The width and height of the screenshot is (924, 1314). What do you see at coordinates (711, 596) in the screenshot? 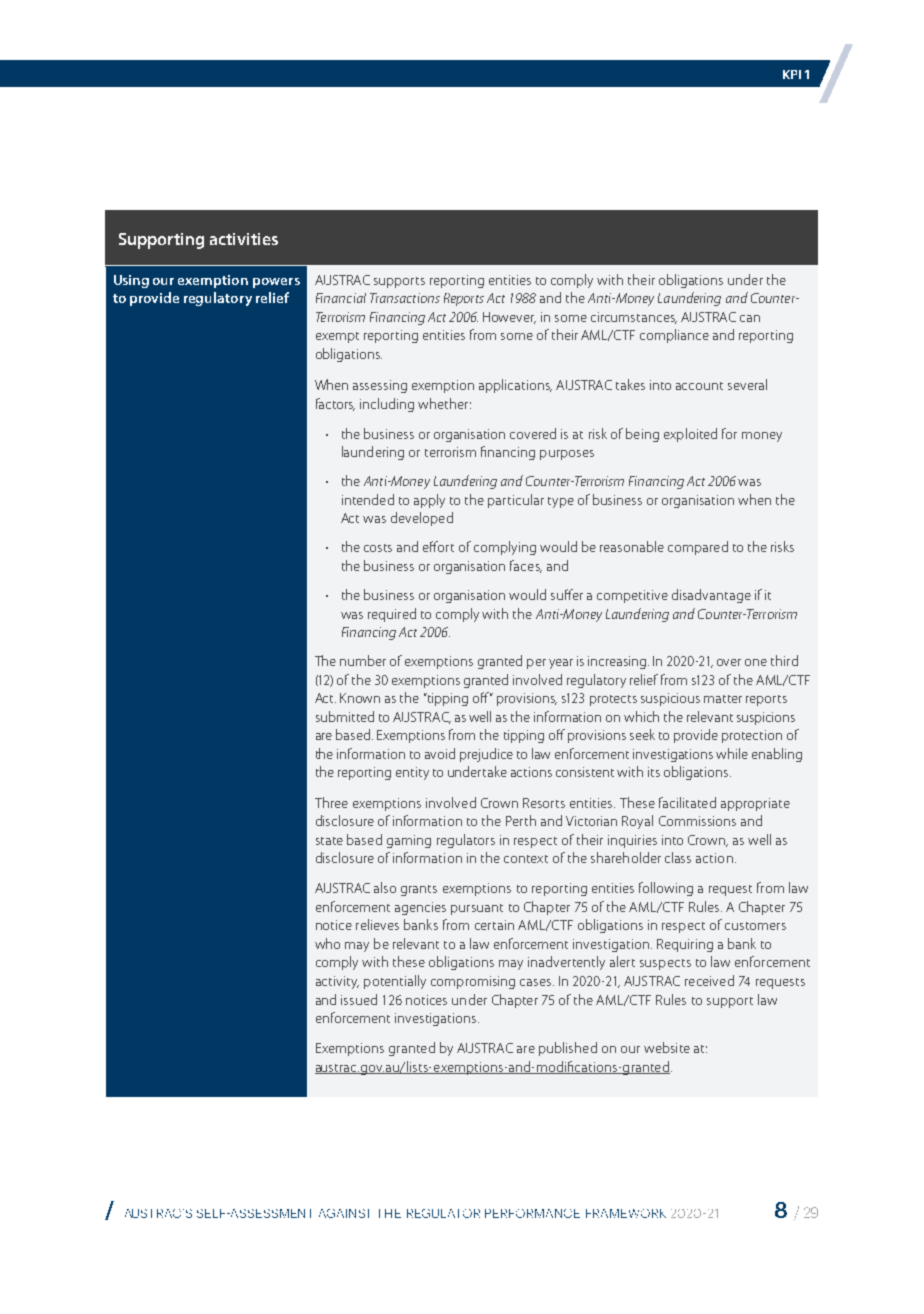
I see `disadvantage` at bounding box center [711, 596].
